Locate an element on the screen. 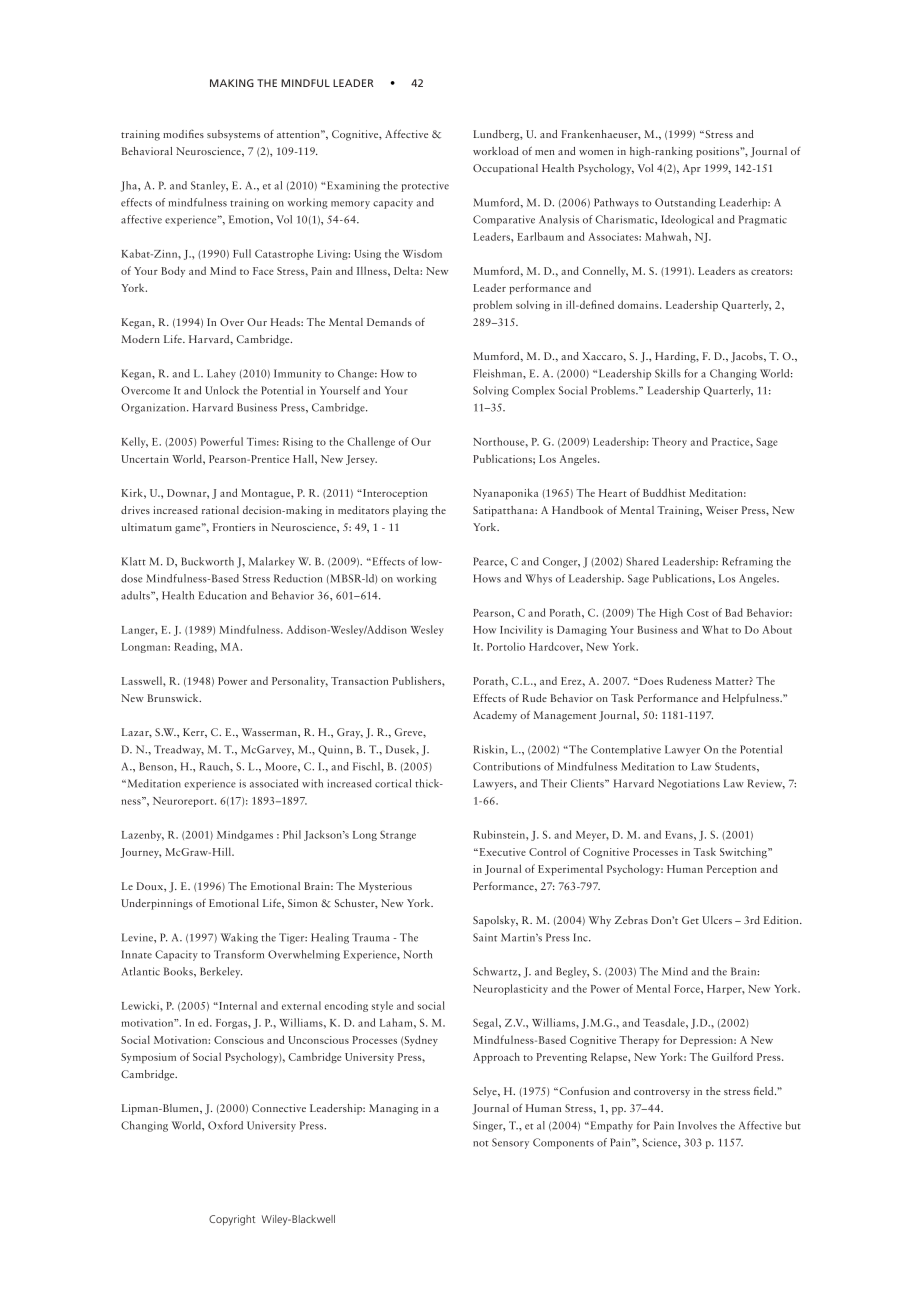  not is located at coordinates (481, 1143).
